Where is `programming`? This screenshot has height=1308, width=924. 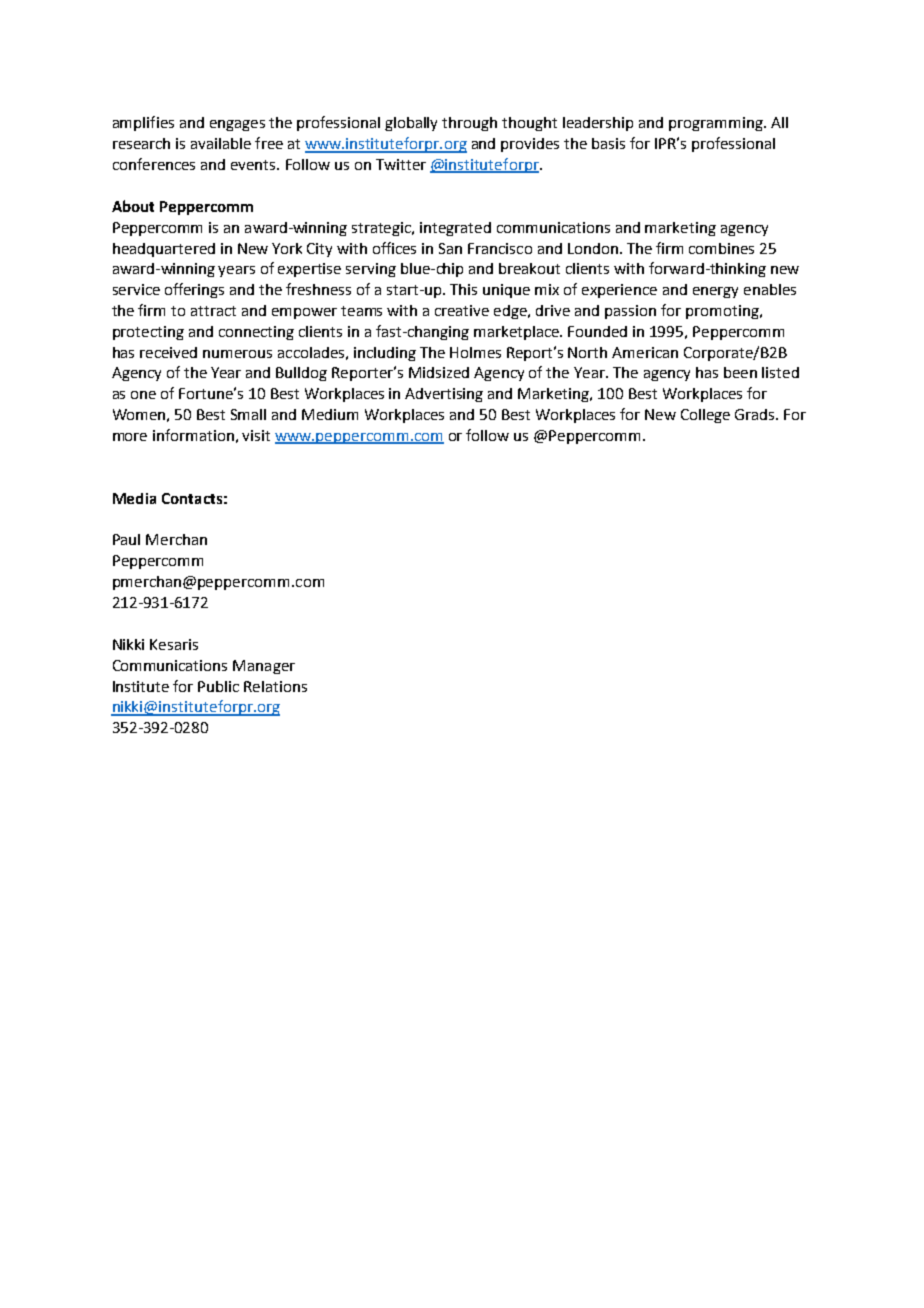
programming is located at coordinates (717, 124).
